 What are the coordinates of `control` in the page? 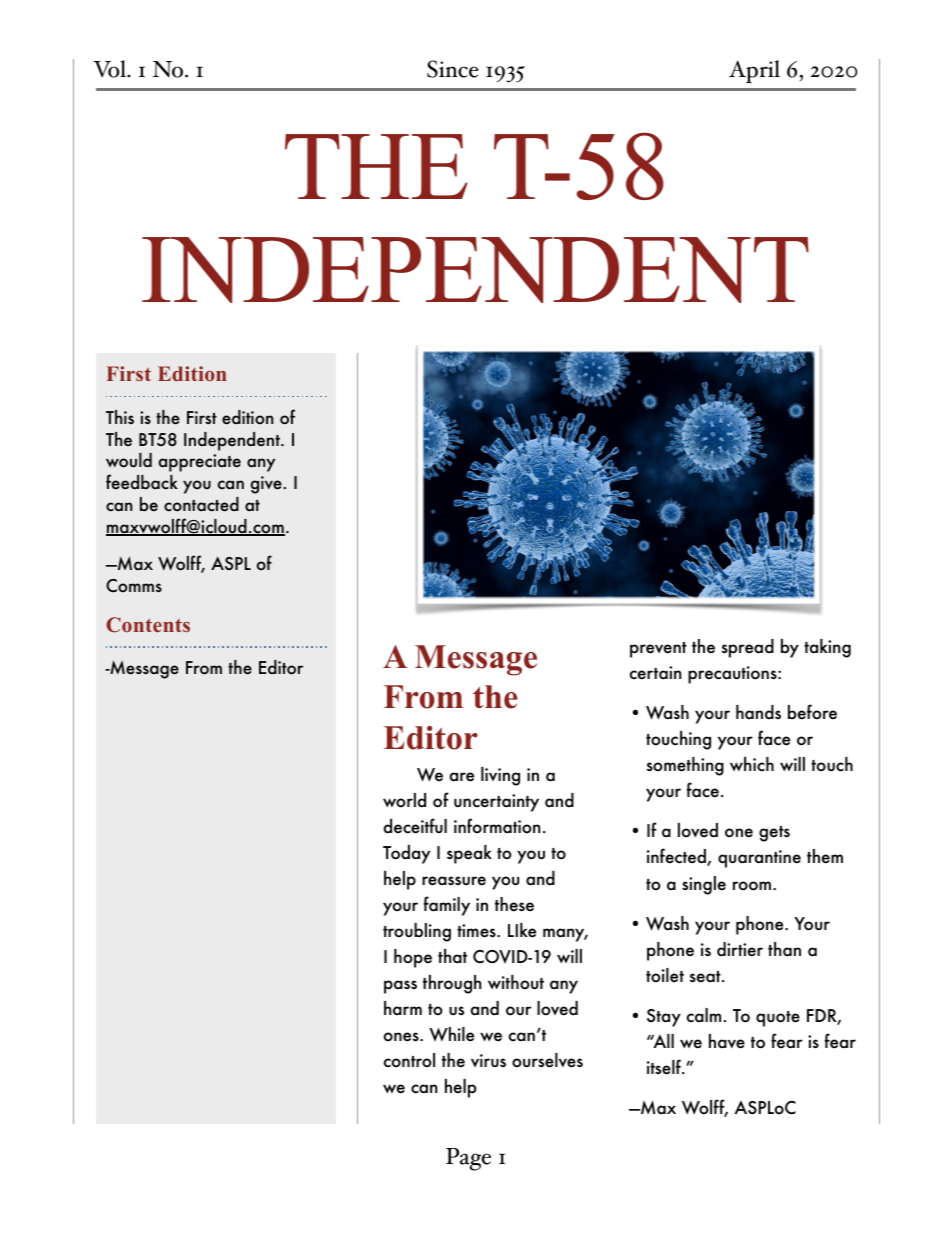 It's located at (409, 1060).
